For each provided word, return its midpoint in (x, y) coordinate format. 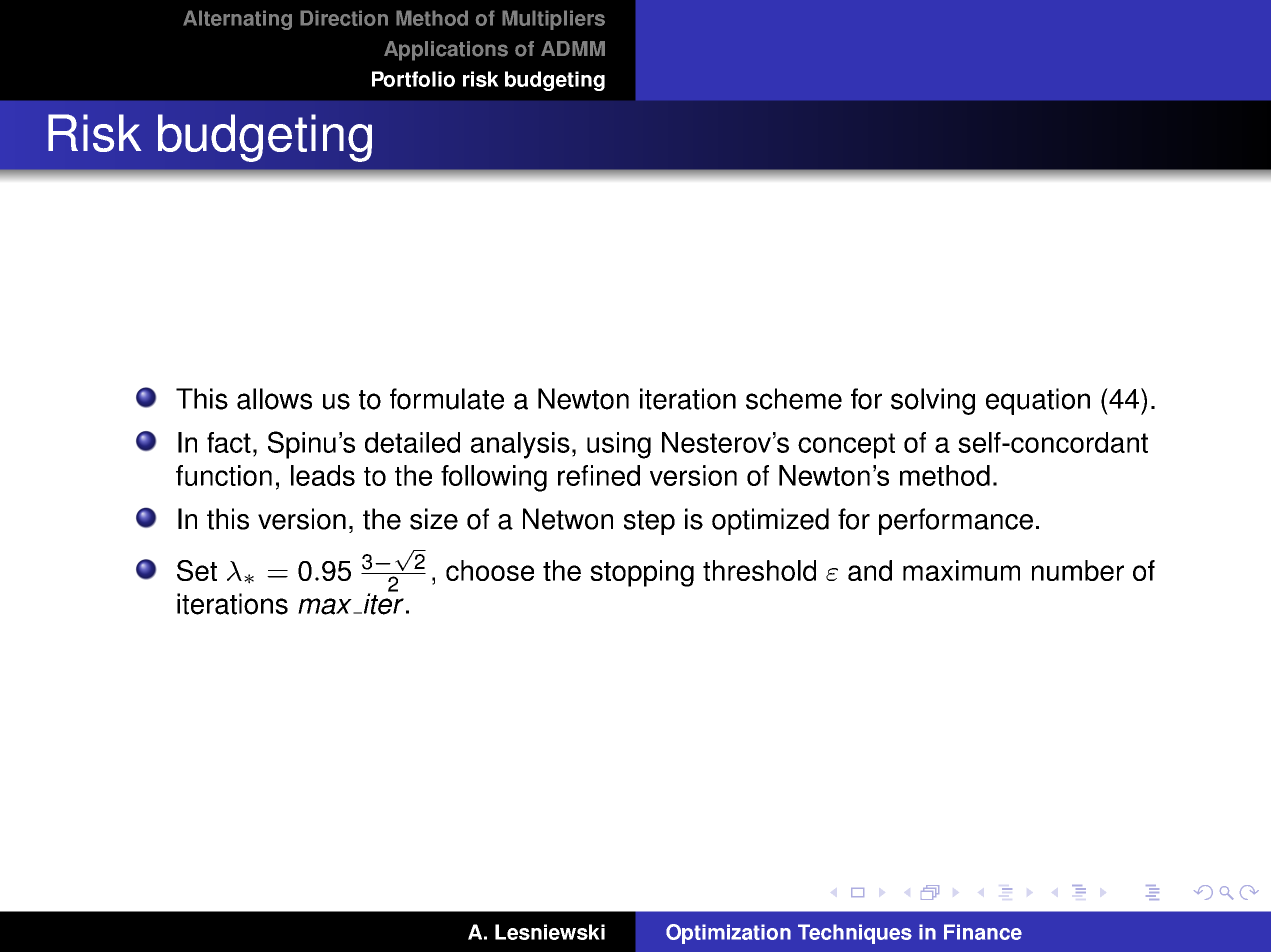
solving (933, 401)
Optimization (728, 934)
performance (956, 521)
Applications (446, 51)
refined (599, 475)
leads (323, 475)
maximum (961, 570)
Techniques (855, 934)
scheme (794, 399)
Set (197, 570)
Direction (344, 18)
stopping (642, 573)
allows (274, 399)
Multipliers (553, 20)
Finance (983, 932)
